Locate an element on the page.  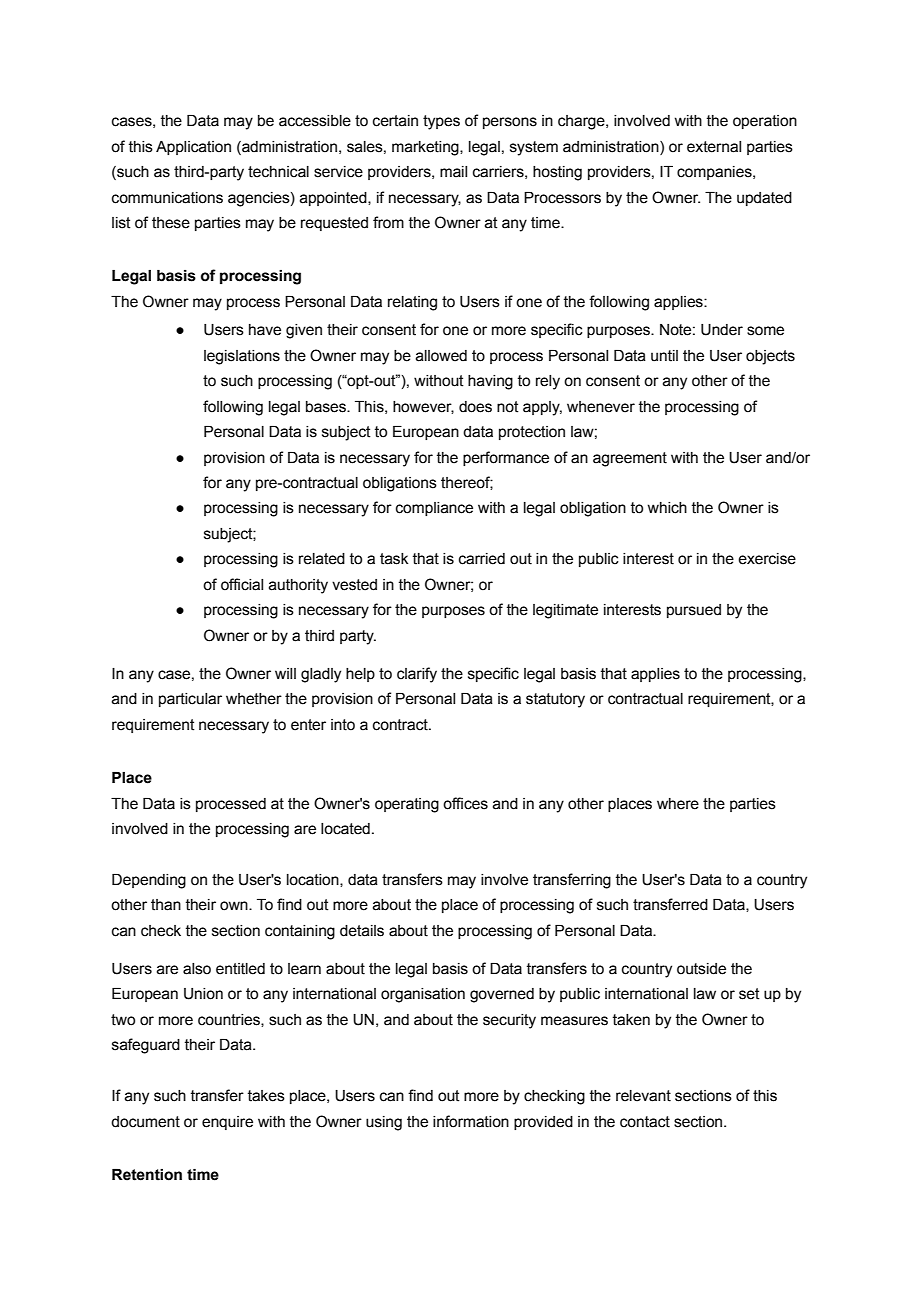
external is located at coordinates (714, 147).
